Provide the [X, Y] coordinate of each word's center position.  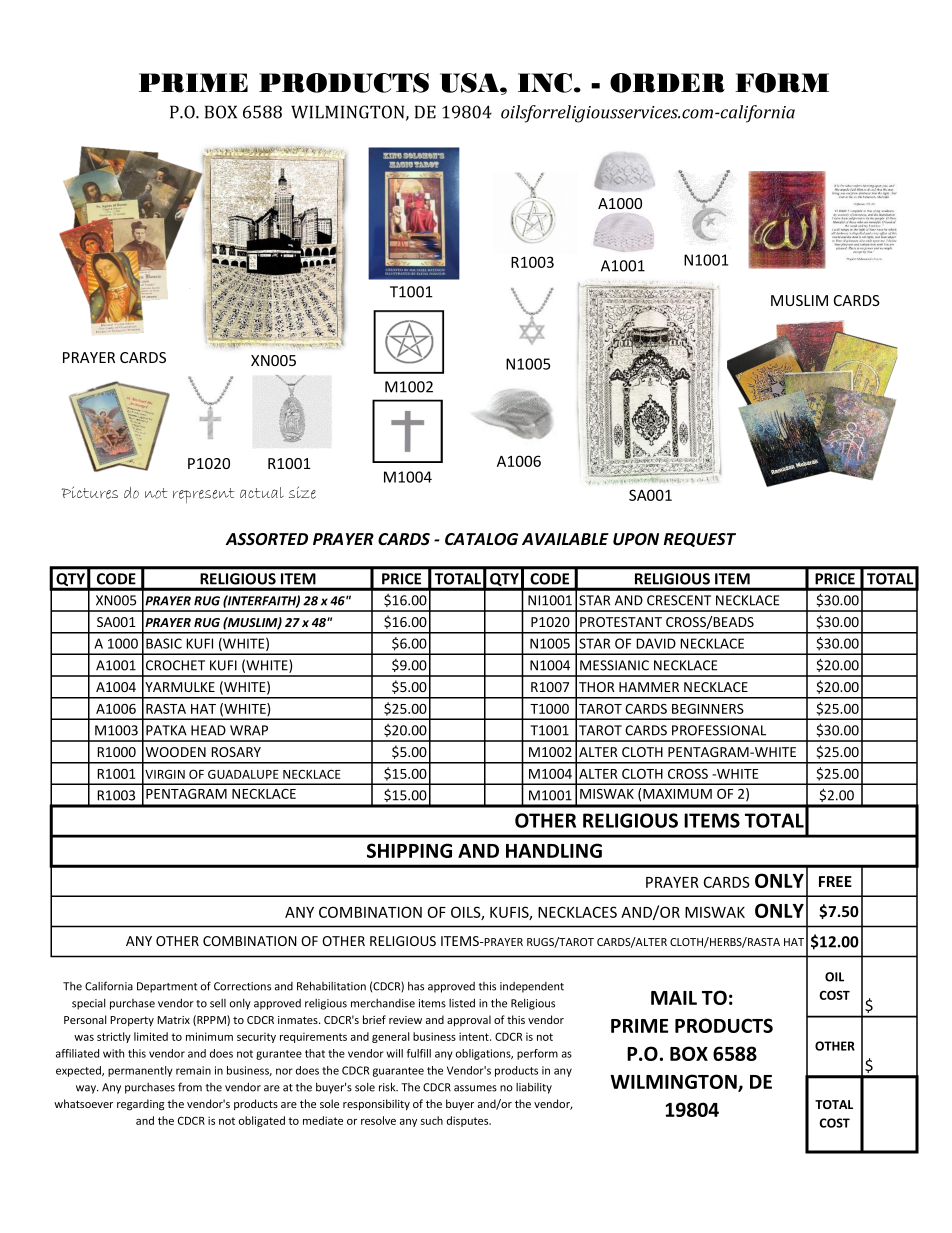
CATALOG [481, 539]
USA [470, 83]
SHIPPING [409, 850]
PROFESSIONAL [719, 730]
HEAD [208, 730]
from [190, 1087]
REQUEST [700, 540]
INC [545, 83]
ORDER [667, 83]
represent [204, 495]
